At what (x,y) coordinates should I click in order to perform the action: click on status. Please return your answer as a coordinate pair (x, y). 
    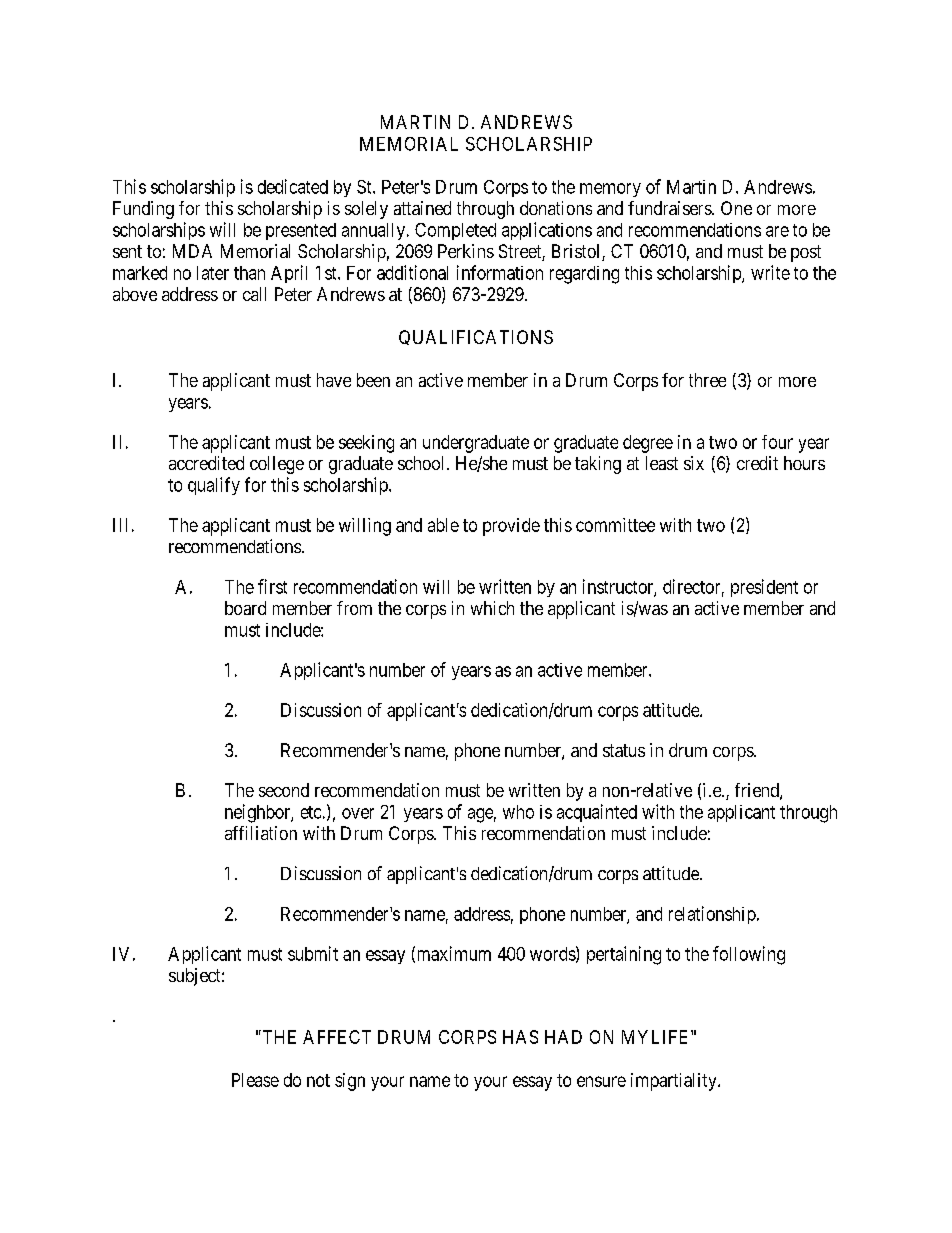
    Looking at the image, I should click on (624, 750).
